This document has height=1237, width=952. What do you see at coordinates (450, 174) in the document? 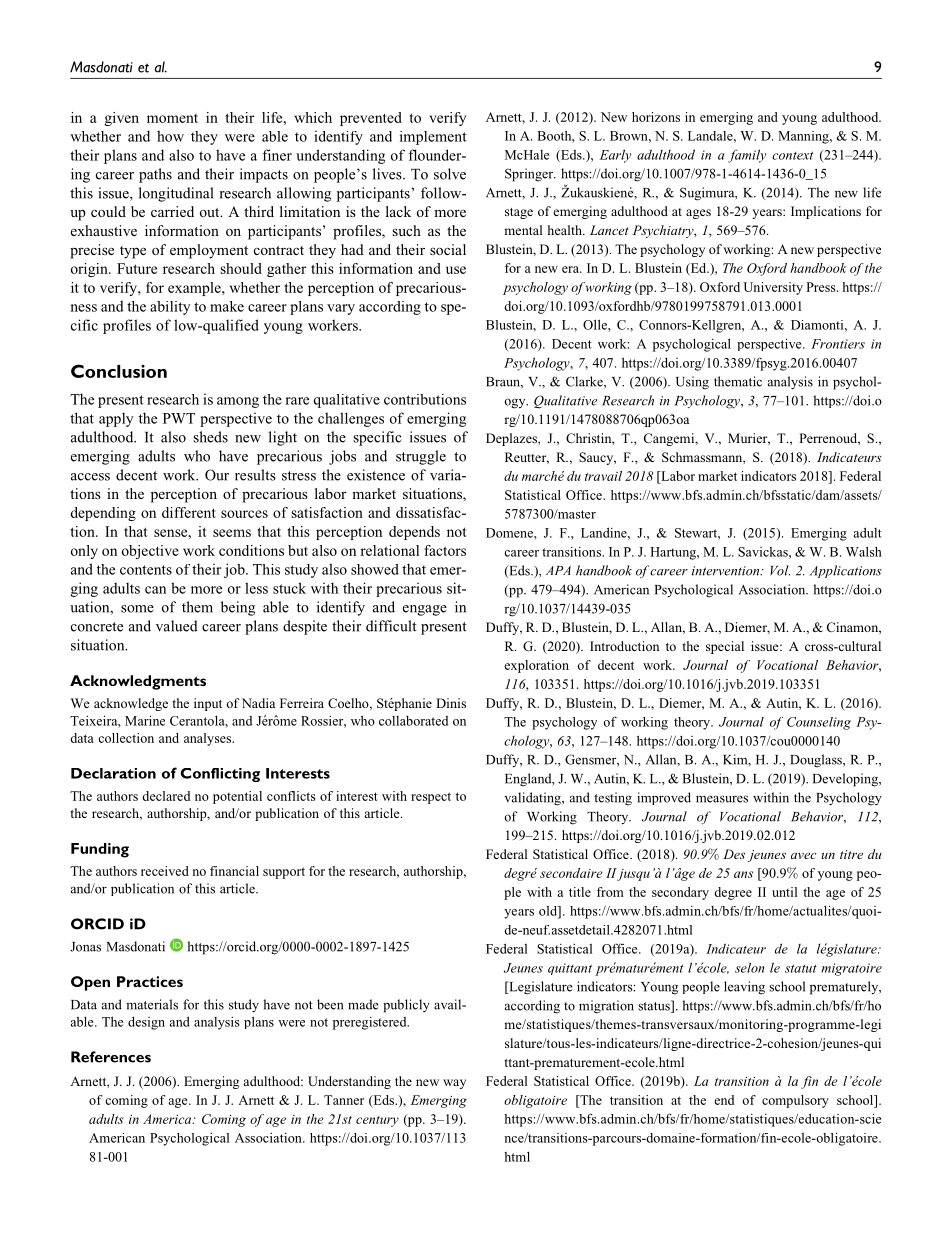
I see `solve` at bounding box center [450, 174].
